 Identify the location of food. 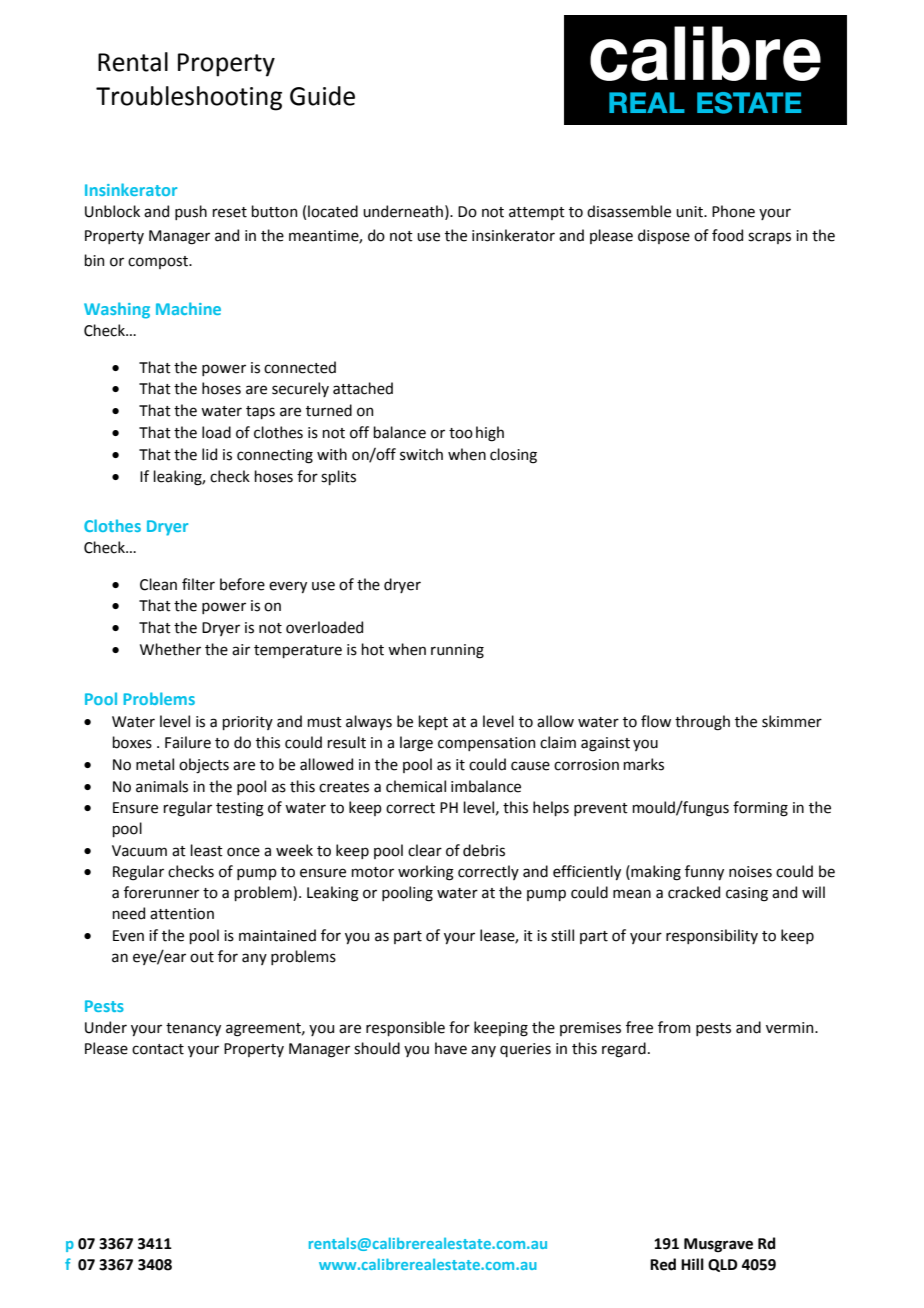
(727, 235).
